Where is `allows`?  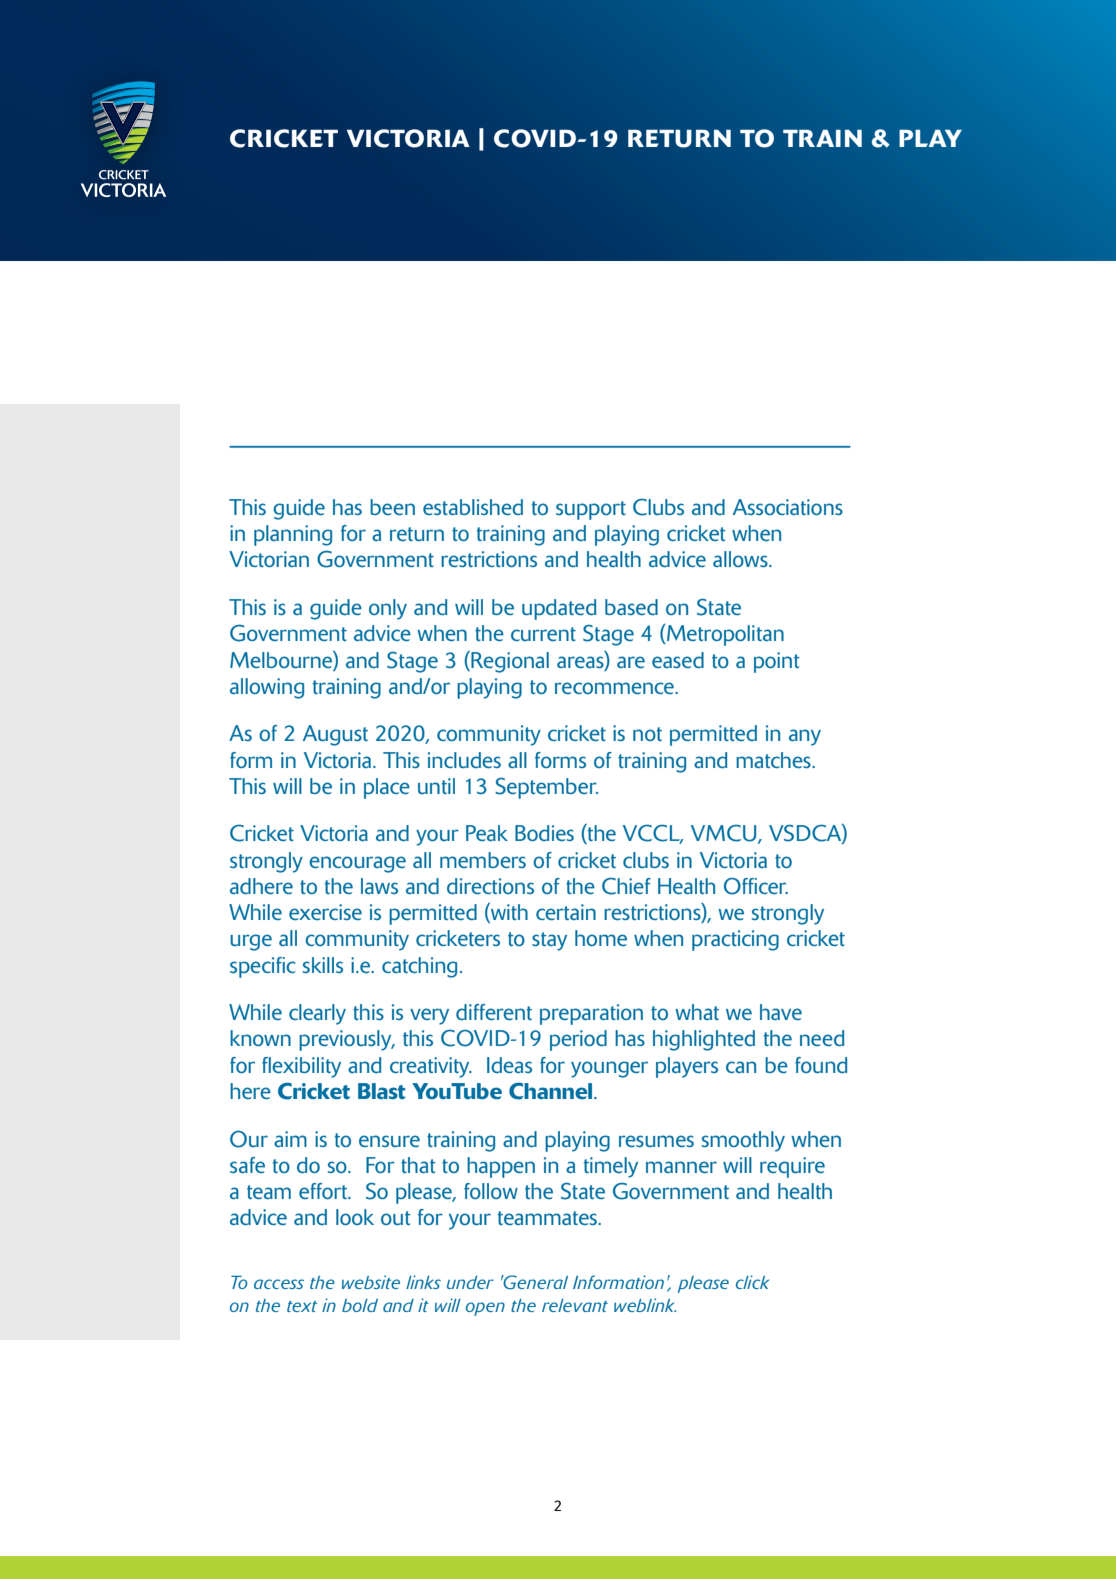 allows is located at coordinates (741, 559).
